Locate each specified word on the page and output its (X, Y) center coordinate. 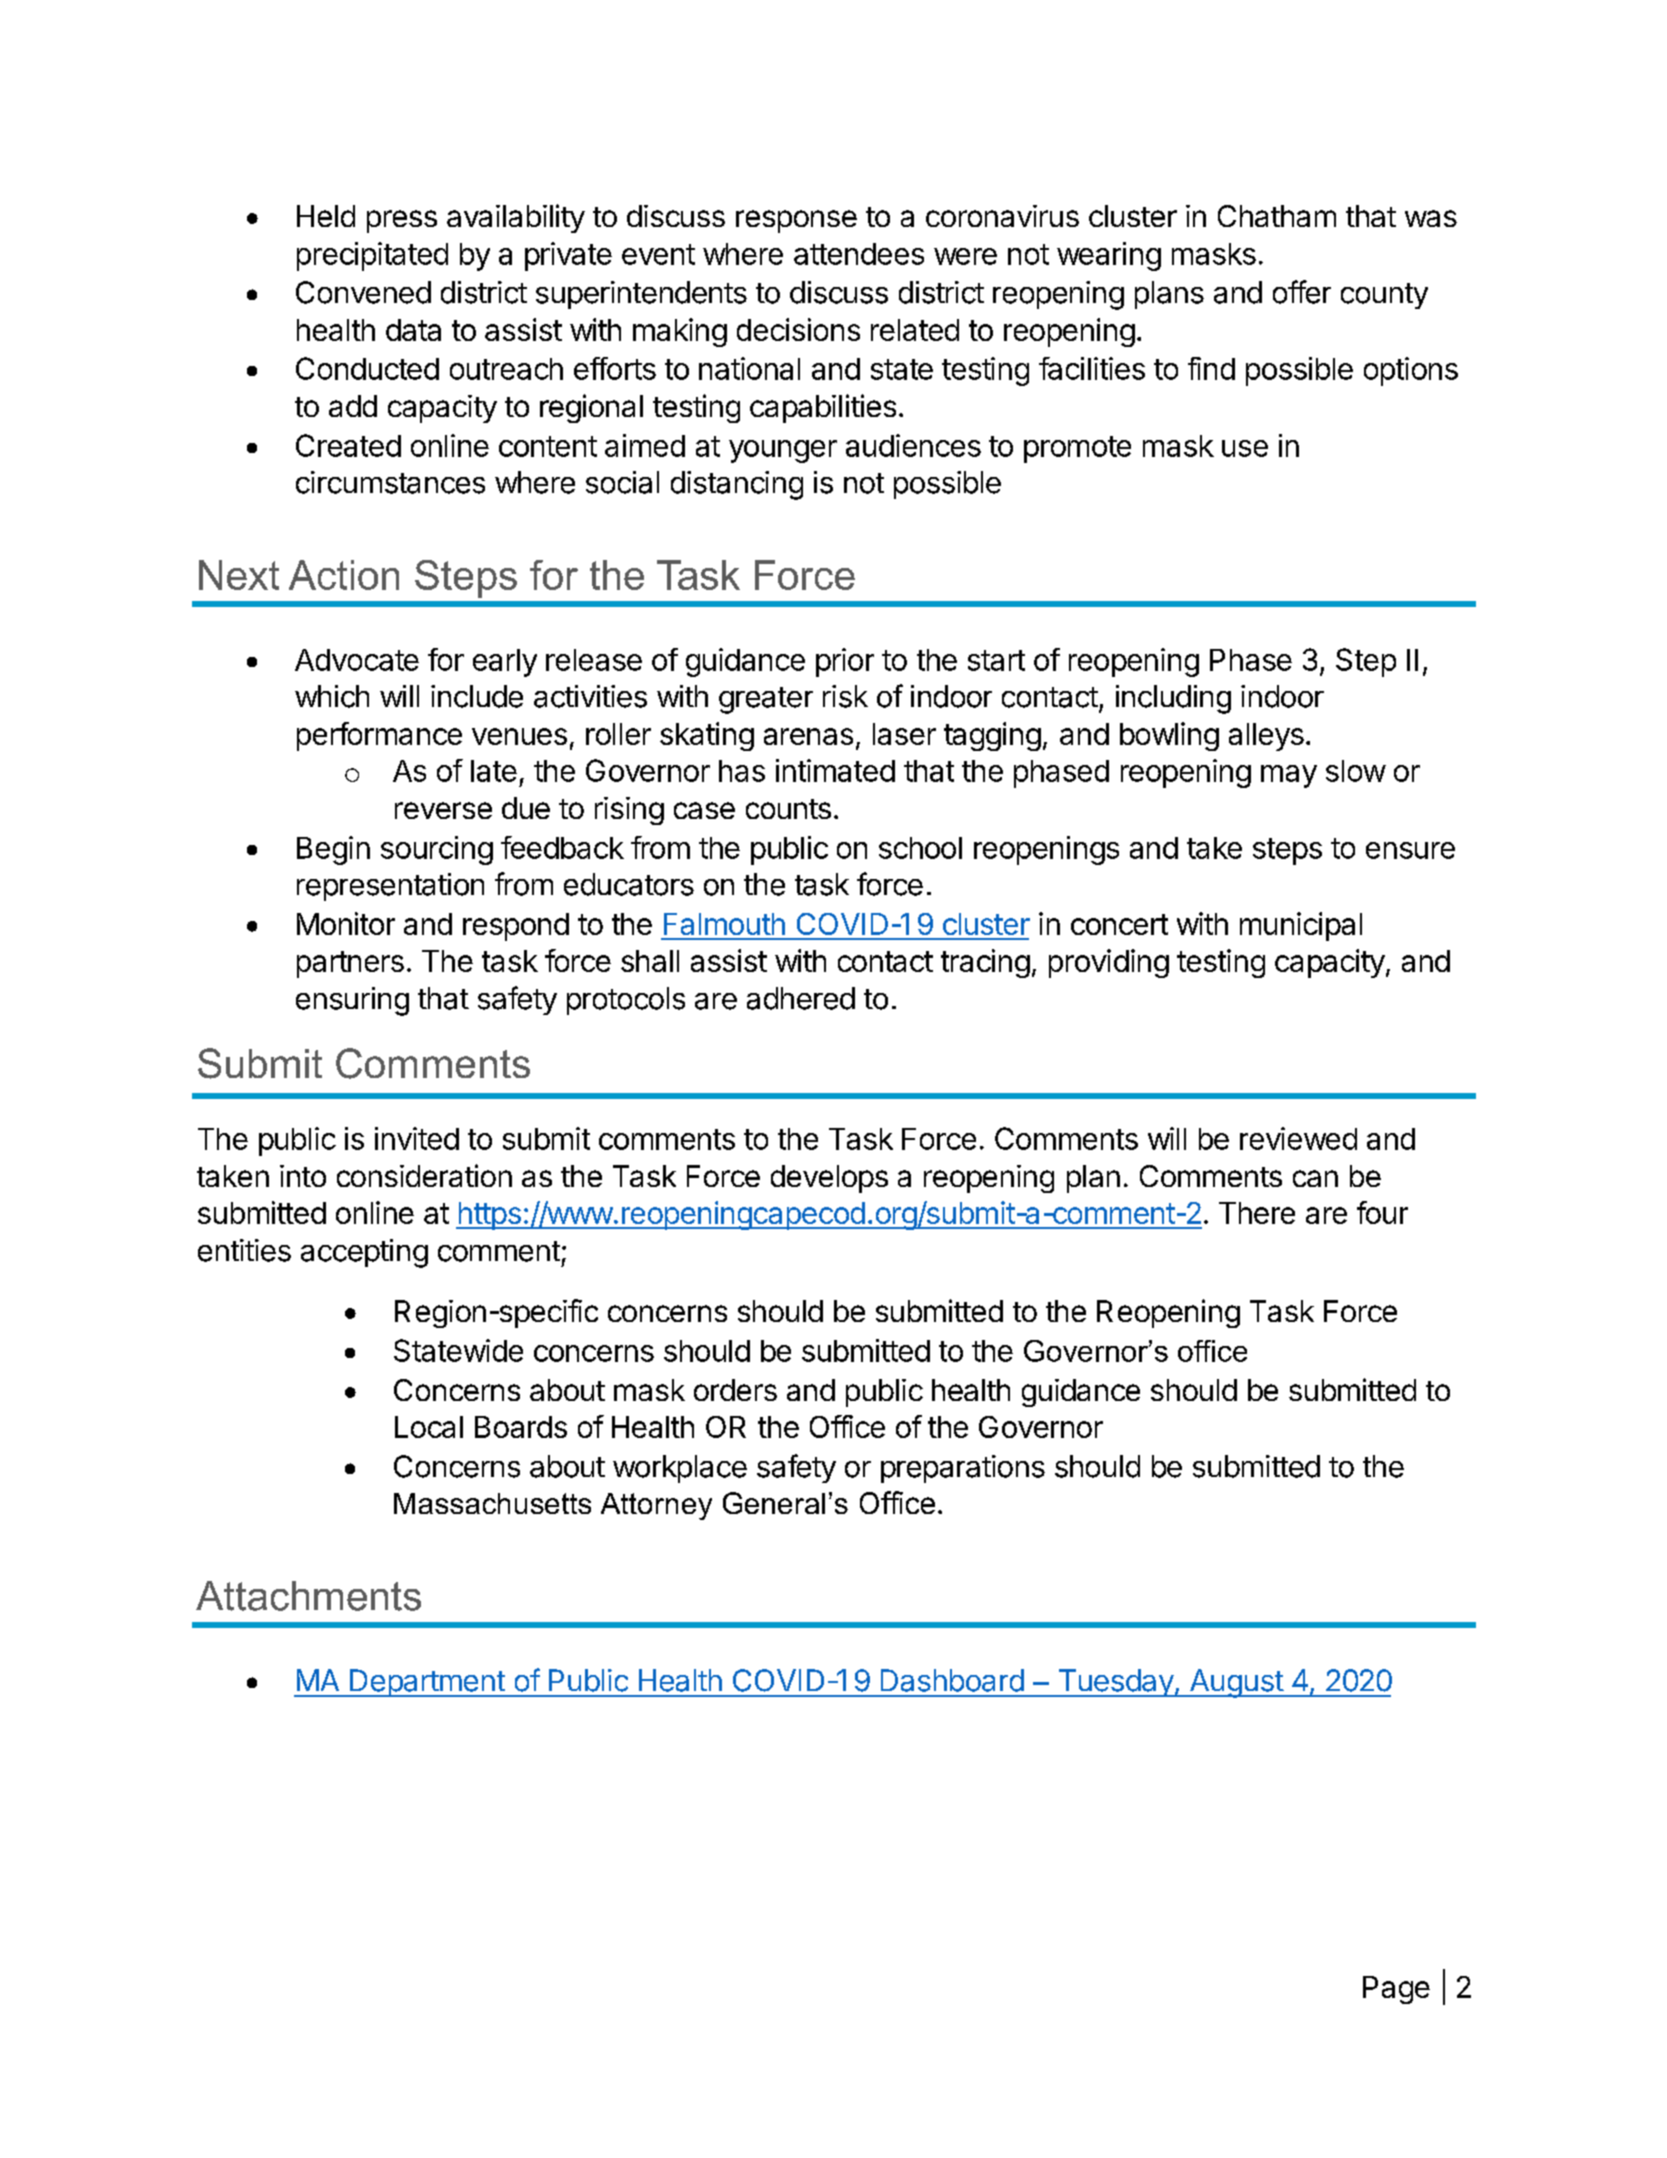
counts (788, 809)
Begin (333, 850)
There (1257, 1213)
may (1289, 776)
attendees (859, 254)
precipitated (372, 256)
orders (735, 1390)
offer (1302, 292)
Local (429, 1427)
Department (427, 1683)
